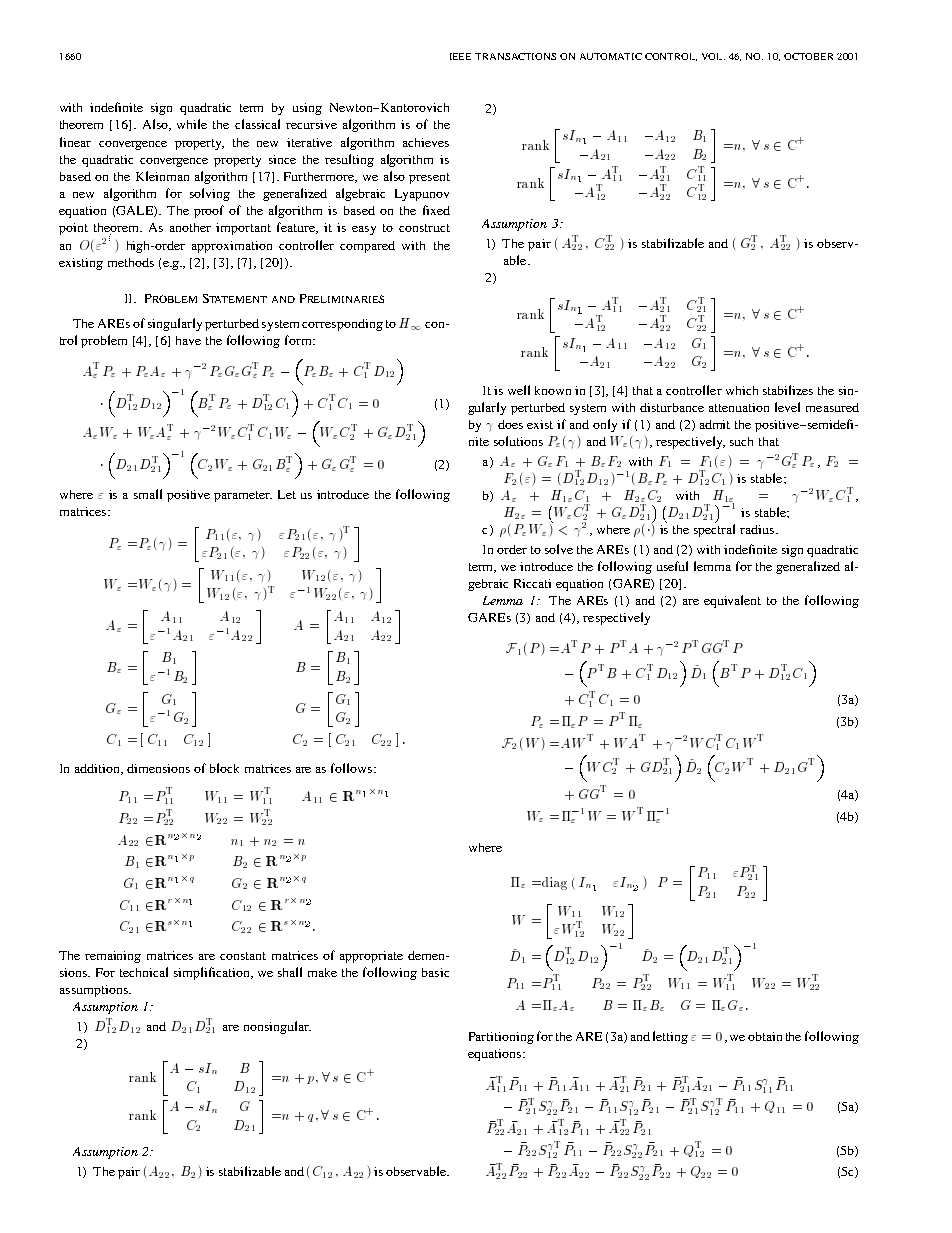  What do you see at coordinates (192, 124) in the screenshot?
I see `while` at bounding box center [192, 124].
